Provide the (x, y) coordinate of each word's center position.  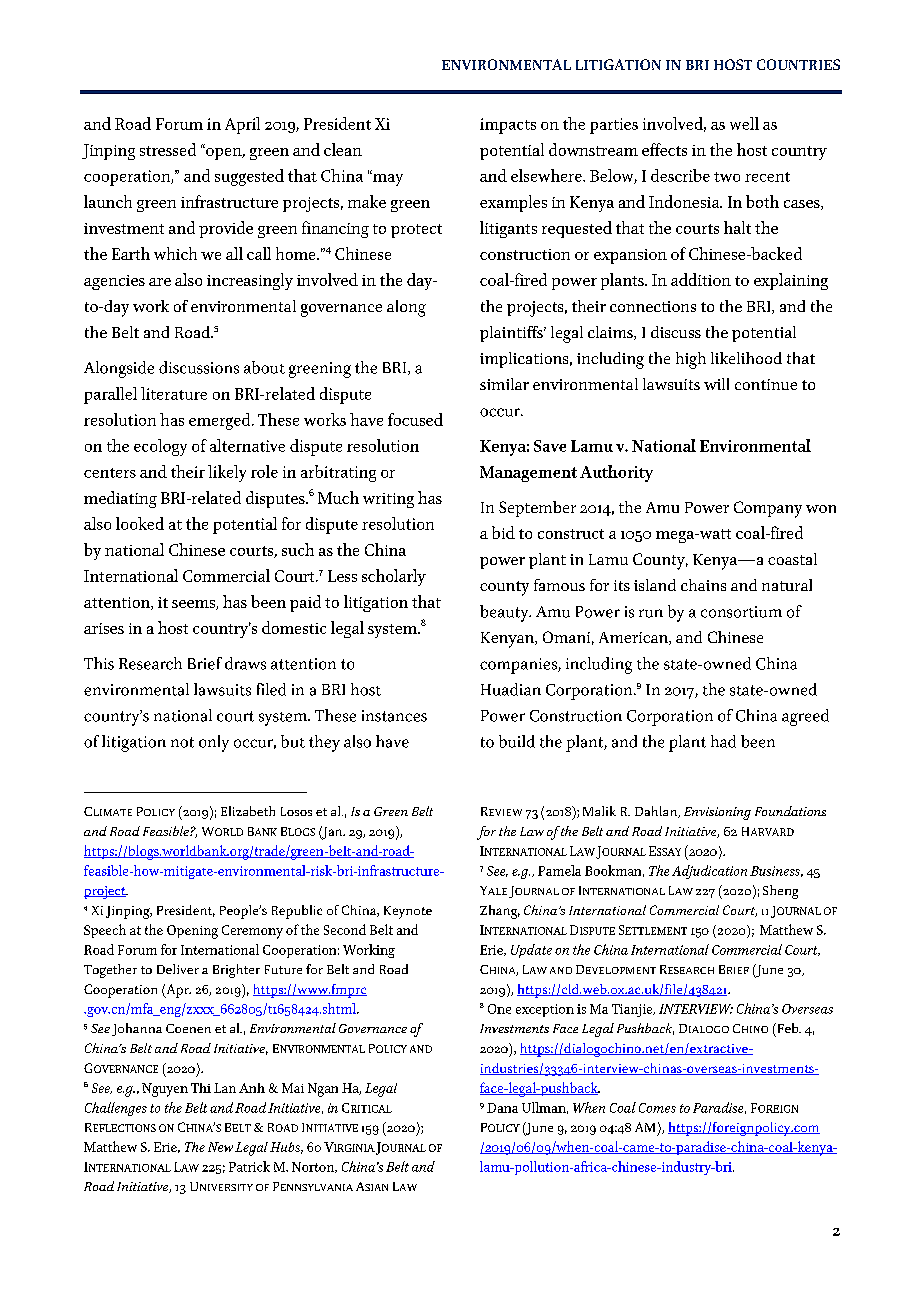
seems (194, 605)
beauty (505, 613)
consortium (741, 612)
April (242, 125)
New (220, 1147)
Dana (502, 1108)
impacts (508, 126)
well (744, 123)
